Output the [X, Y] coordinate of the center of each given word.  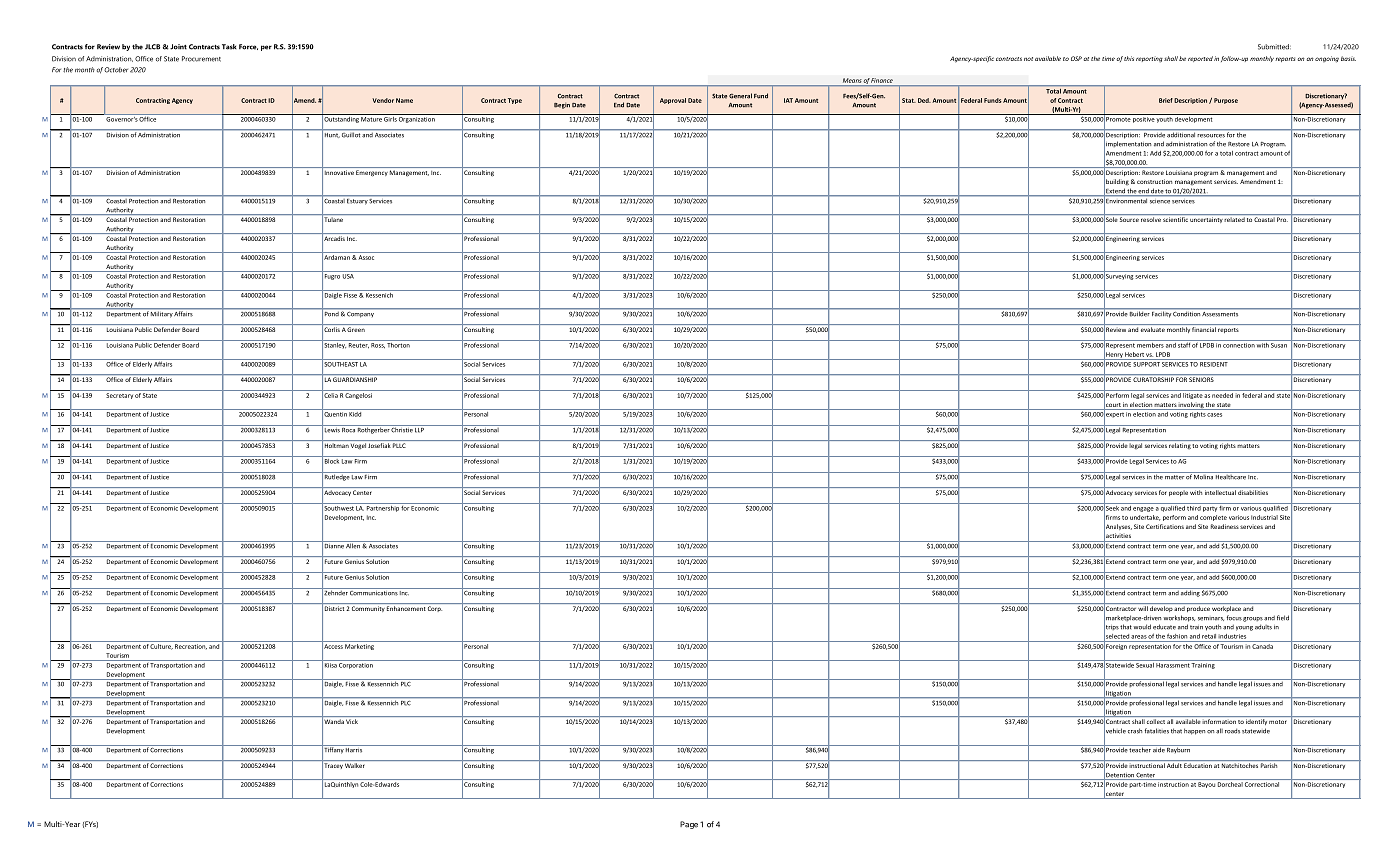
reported [1200, 59]
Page [689, 825]
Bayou [1206, 785]
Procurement [201, 59]
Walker [355, 765]
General [740, 96]
